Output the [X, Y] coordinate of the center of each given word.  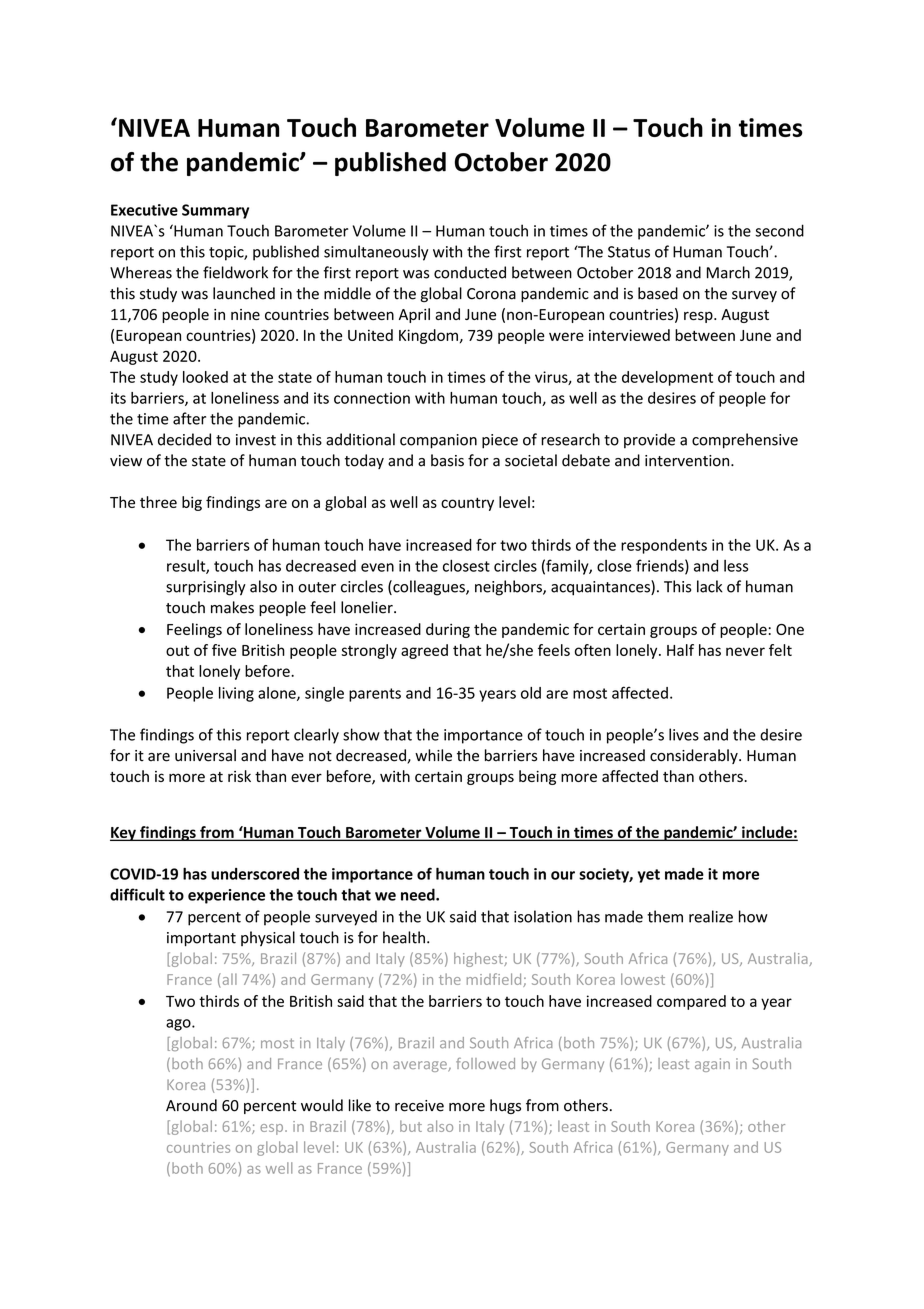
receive [419, 1106]
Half [680, 650]
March [728, 272]
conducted [470, 272]
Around [191, 1105]
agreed [424, 651]
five [224, 650]
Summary [215, 211]
